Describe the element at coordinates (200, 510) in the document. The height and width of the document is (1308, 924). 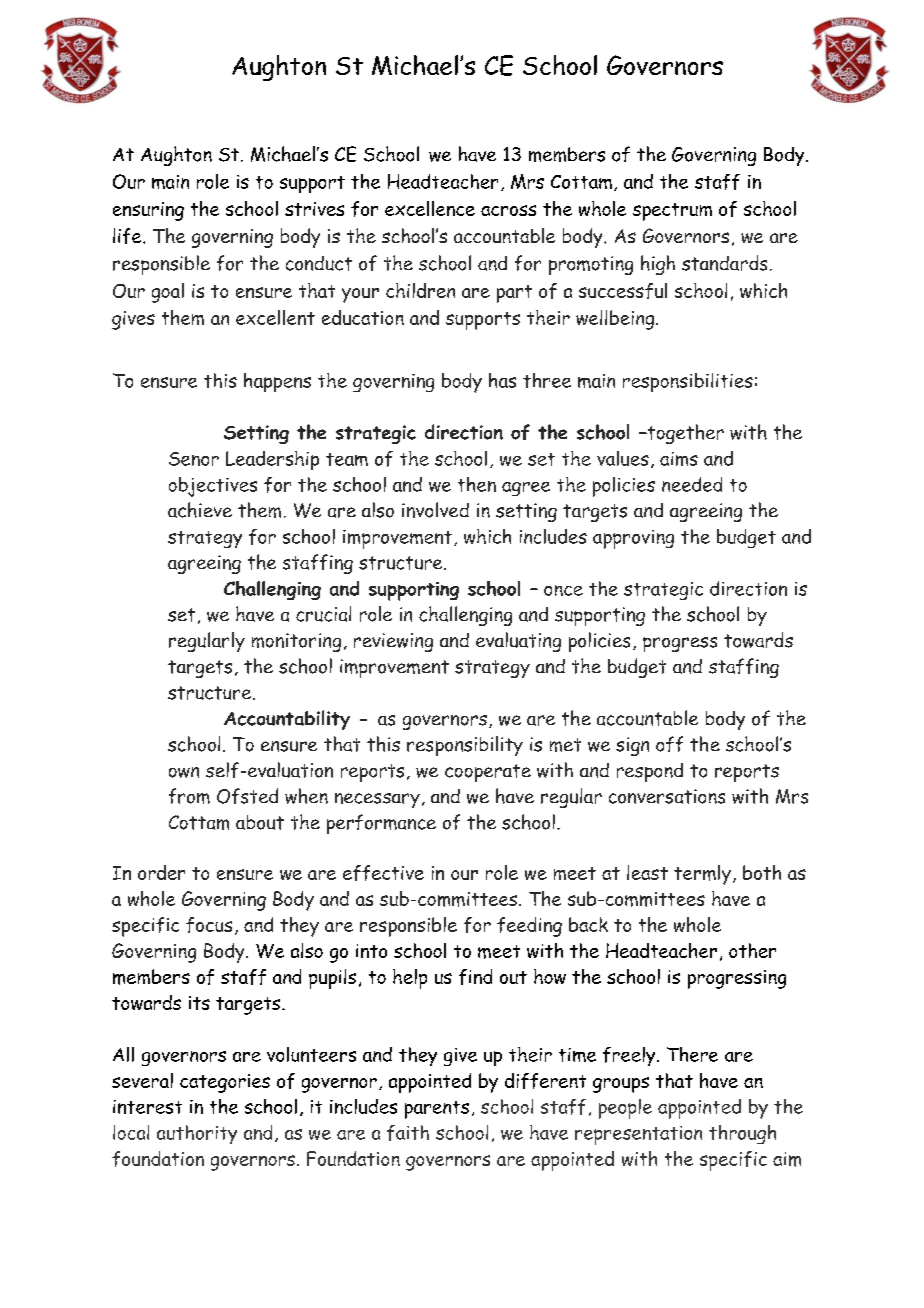
I see `achieve` at that location.
